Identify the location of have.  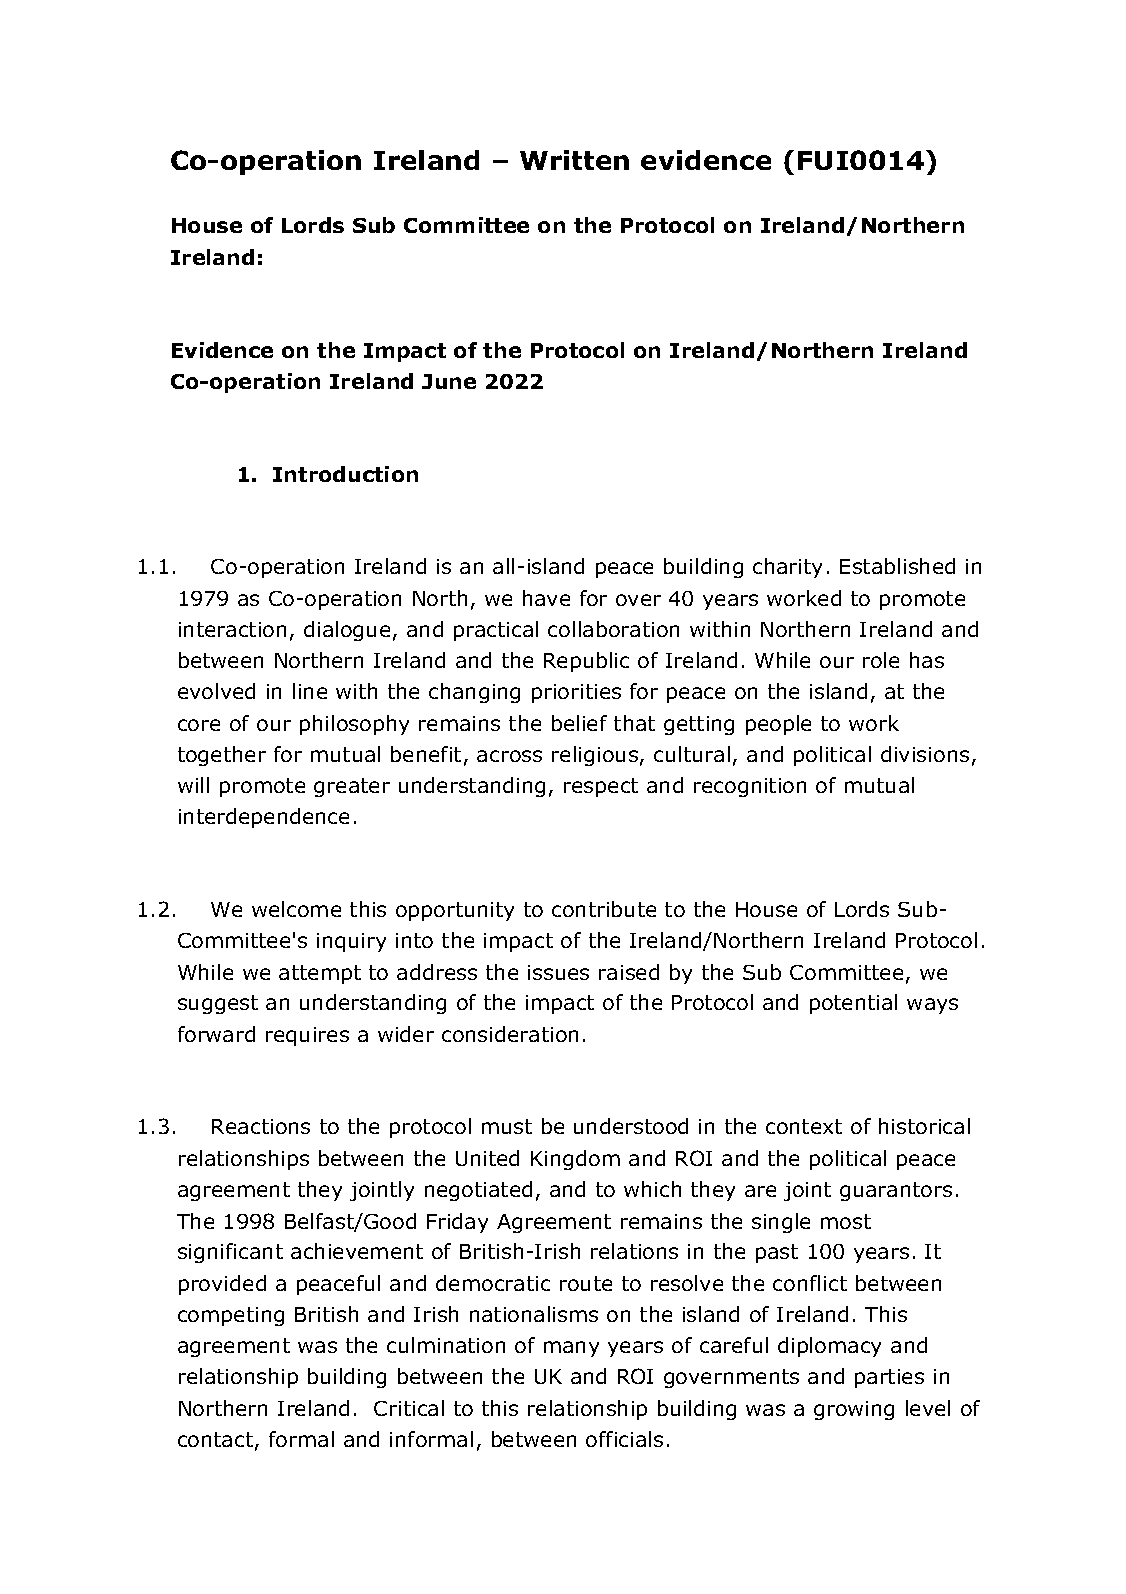
(546, 598).
